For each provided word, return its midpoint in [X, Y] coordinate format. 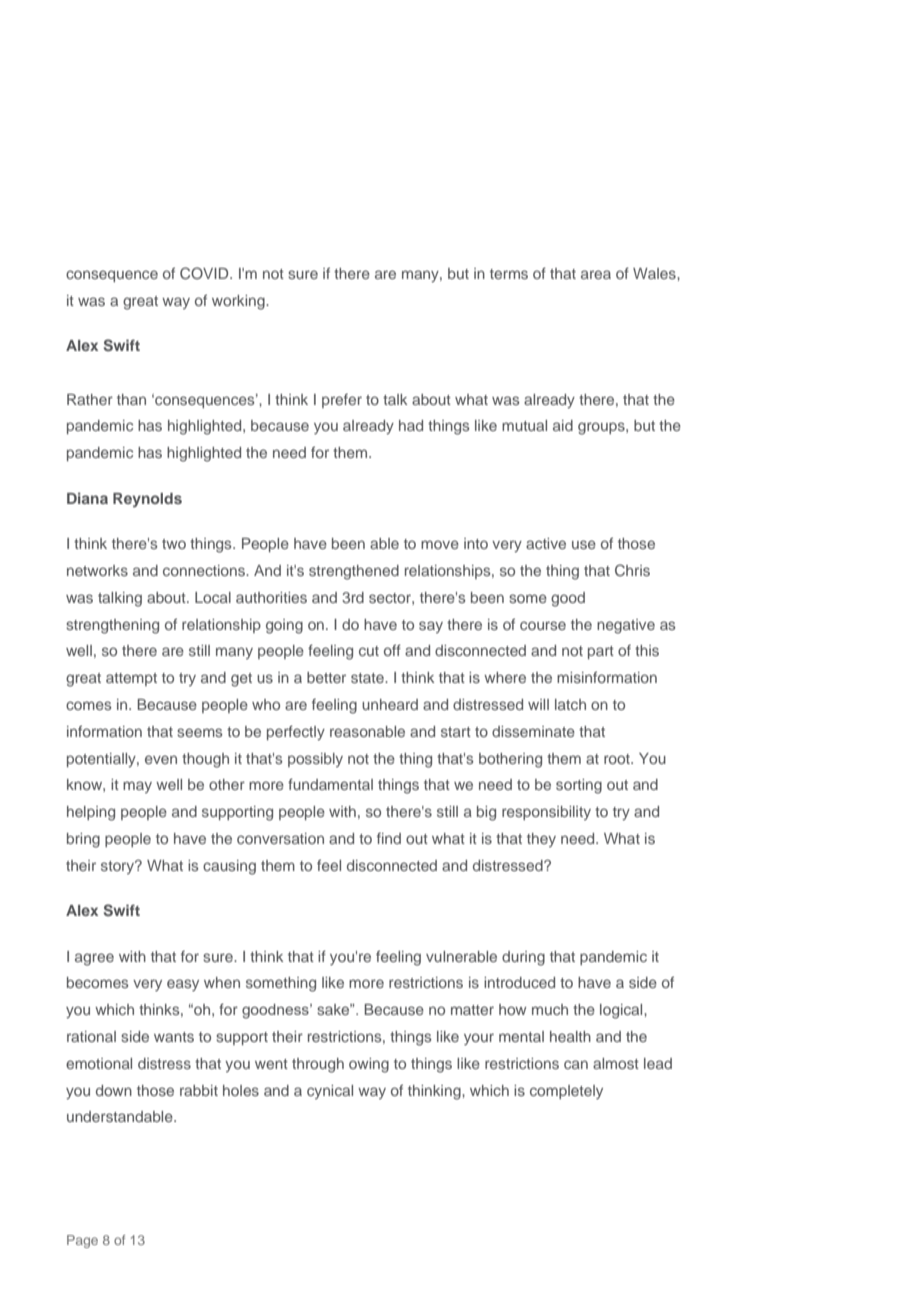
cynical [330, 1092]
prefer [342, 401]
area [596, 274]
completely [566, 1092]
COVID [205, 273]
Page [82, 1241]
